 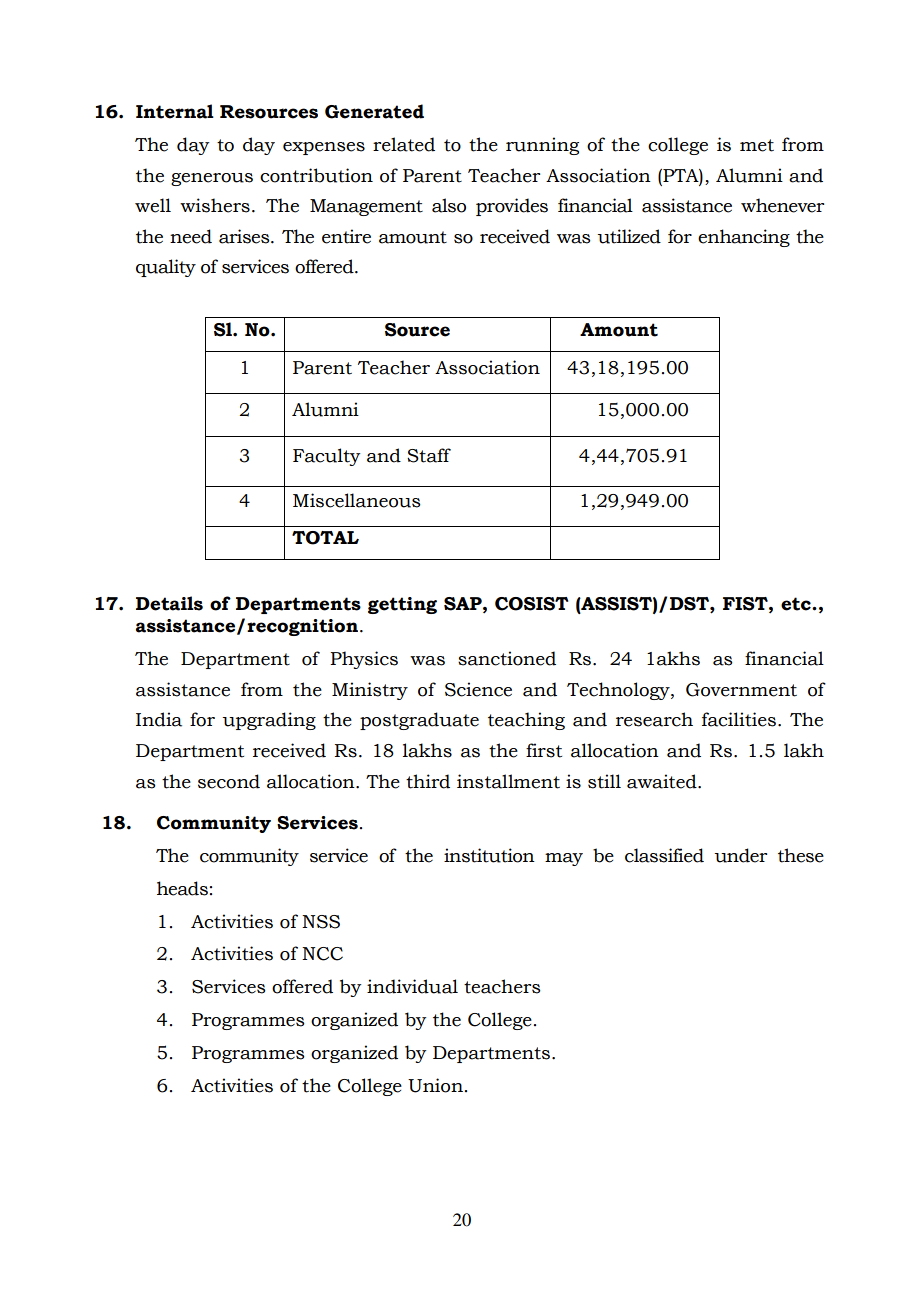 I want to click on classified, so click(x=664, y=855).
